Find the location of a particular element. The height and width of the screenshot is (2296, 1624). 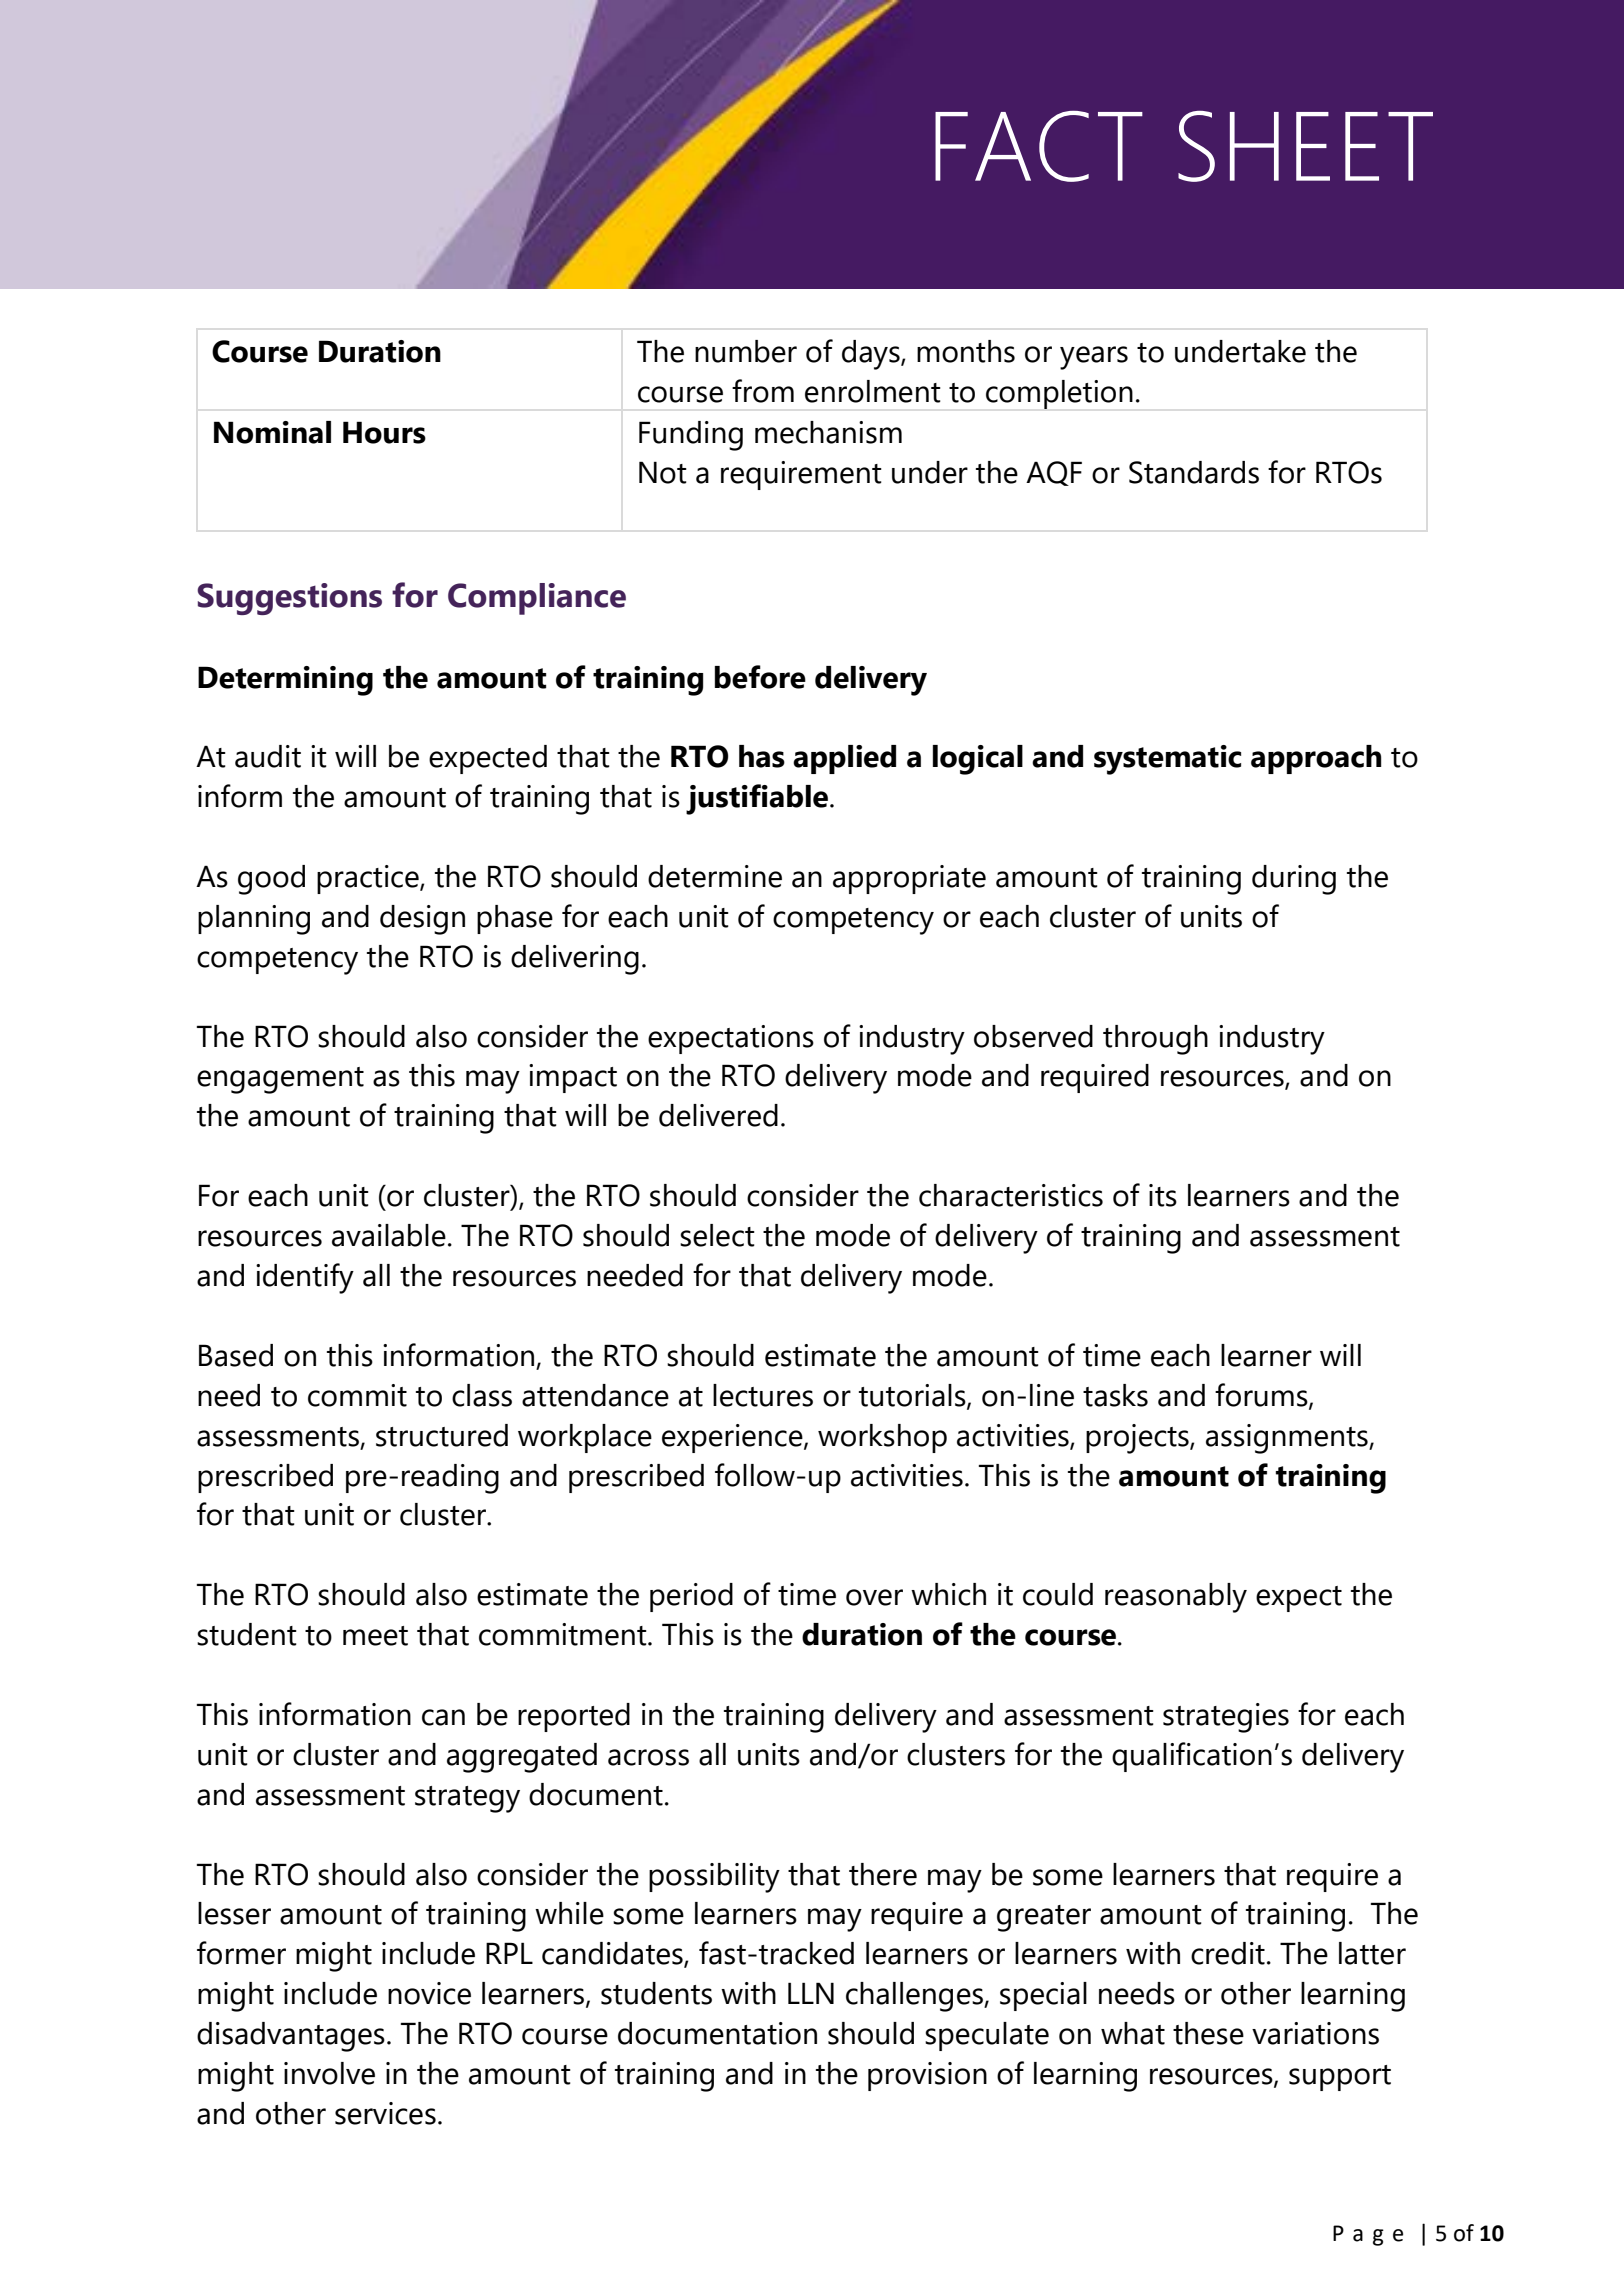

SHEET is located at coordinates (1305, 146).
